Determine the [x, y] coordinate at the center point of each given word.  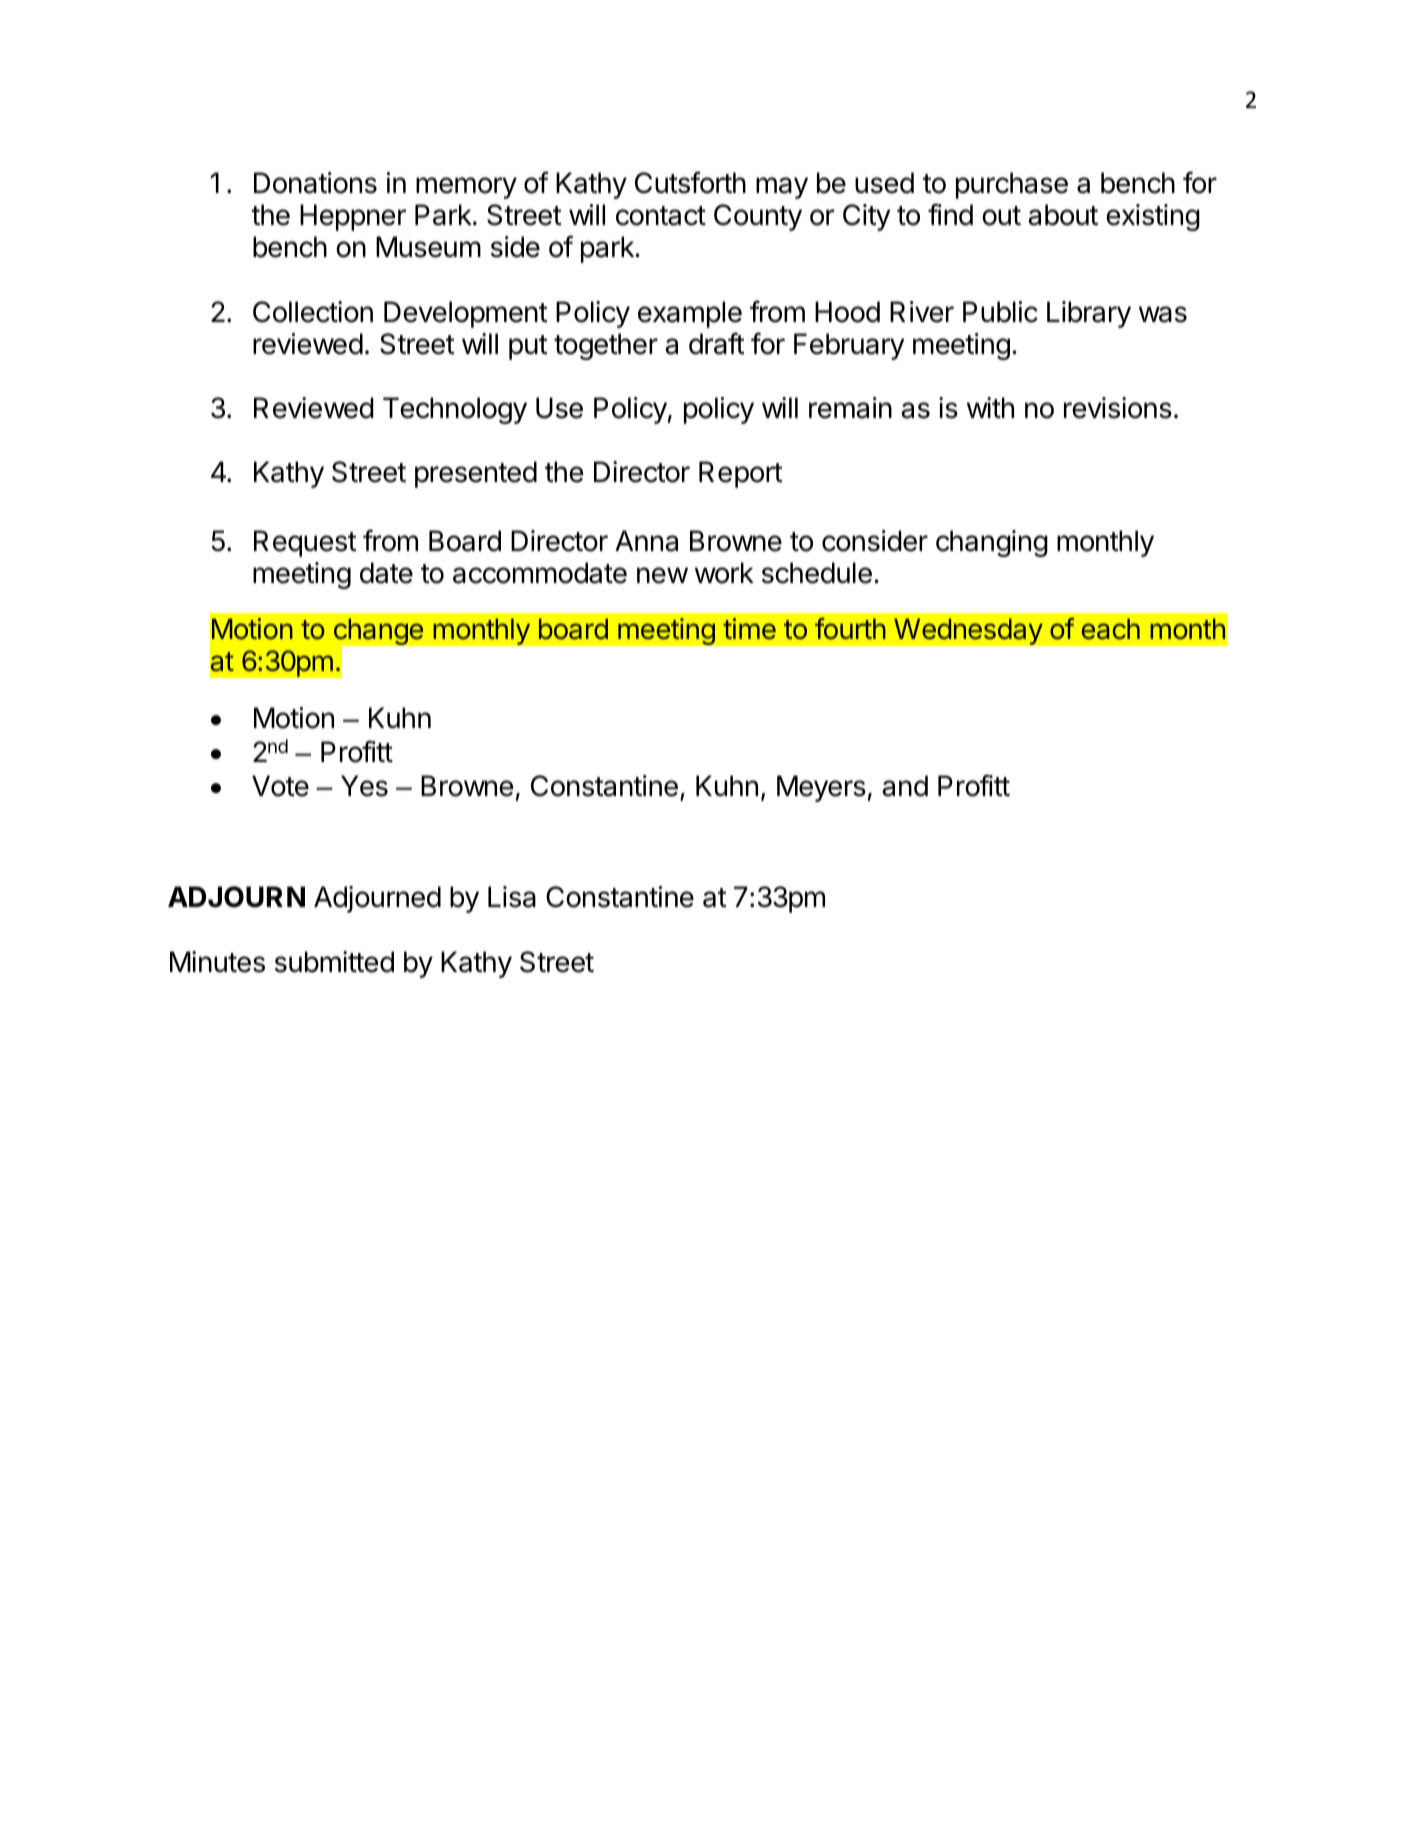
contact [661, 216]
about [1063, 215]
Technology [455, 410]
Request [305, 543]
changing [992, 543]
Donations [315, 183]
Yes [364, 786]
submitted [334, 962]
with [990, 407]
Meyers [821, 788]
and [905, 786]
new [662, 575]
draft [717, 343]
